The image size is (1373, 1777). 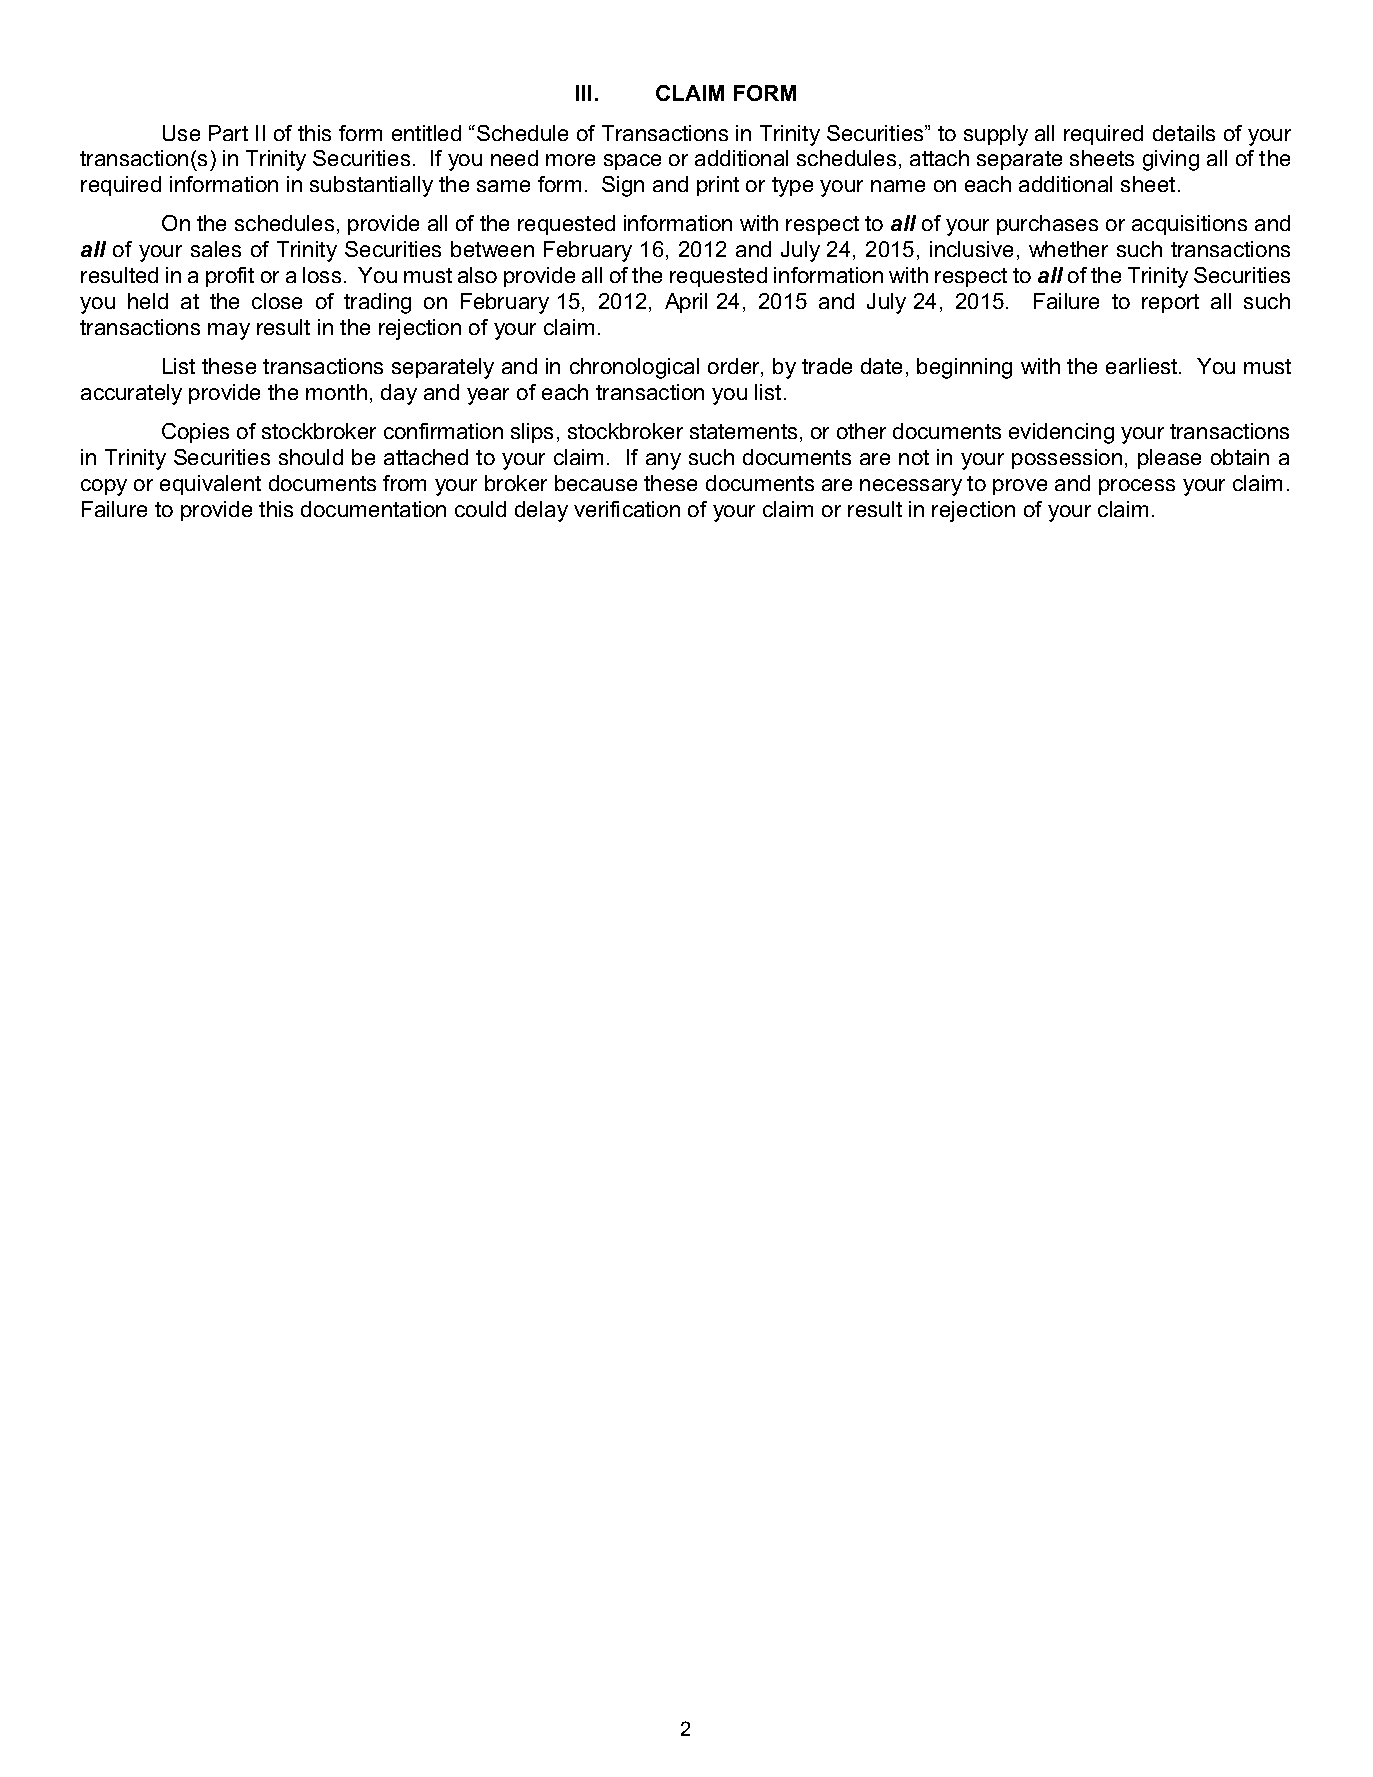 What do you see at coordinates (634, 368) in the image?
I see `chronological` at bounding box center [634, 368].
